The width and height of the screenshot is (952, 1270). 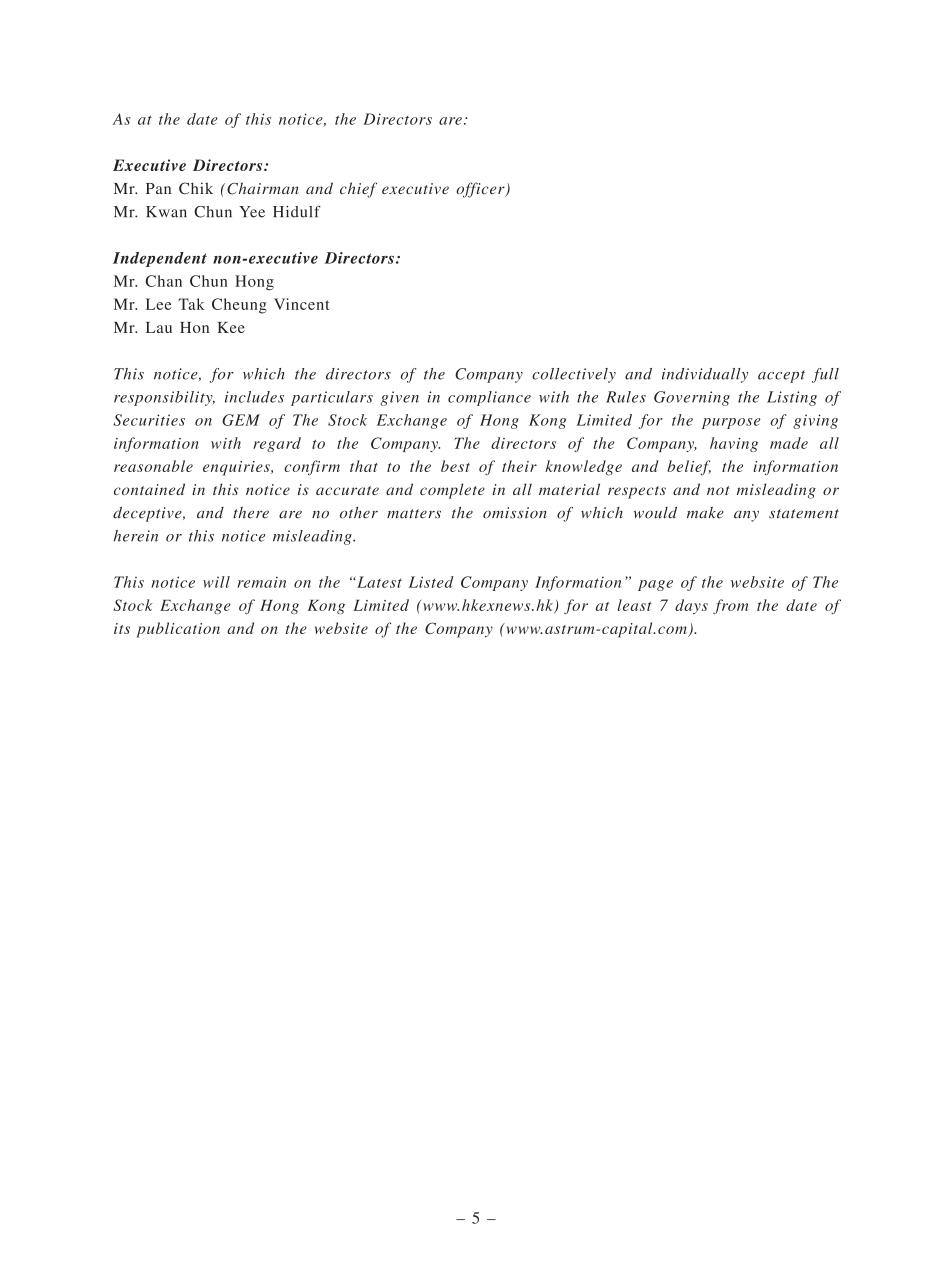 What do you see at coordinates (481, 190) in the screenshot?
I see `officer` at bounding box center [481, 190].
